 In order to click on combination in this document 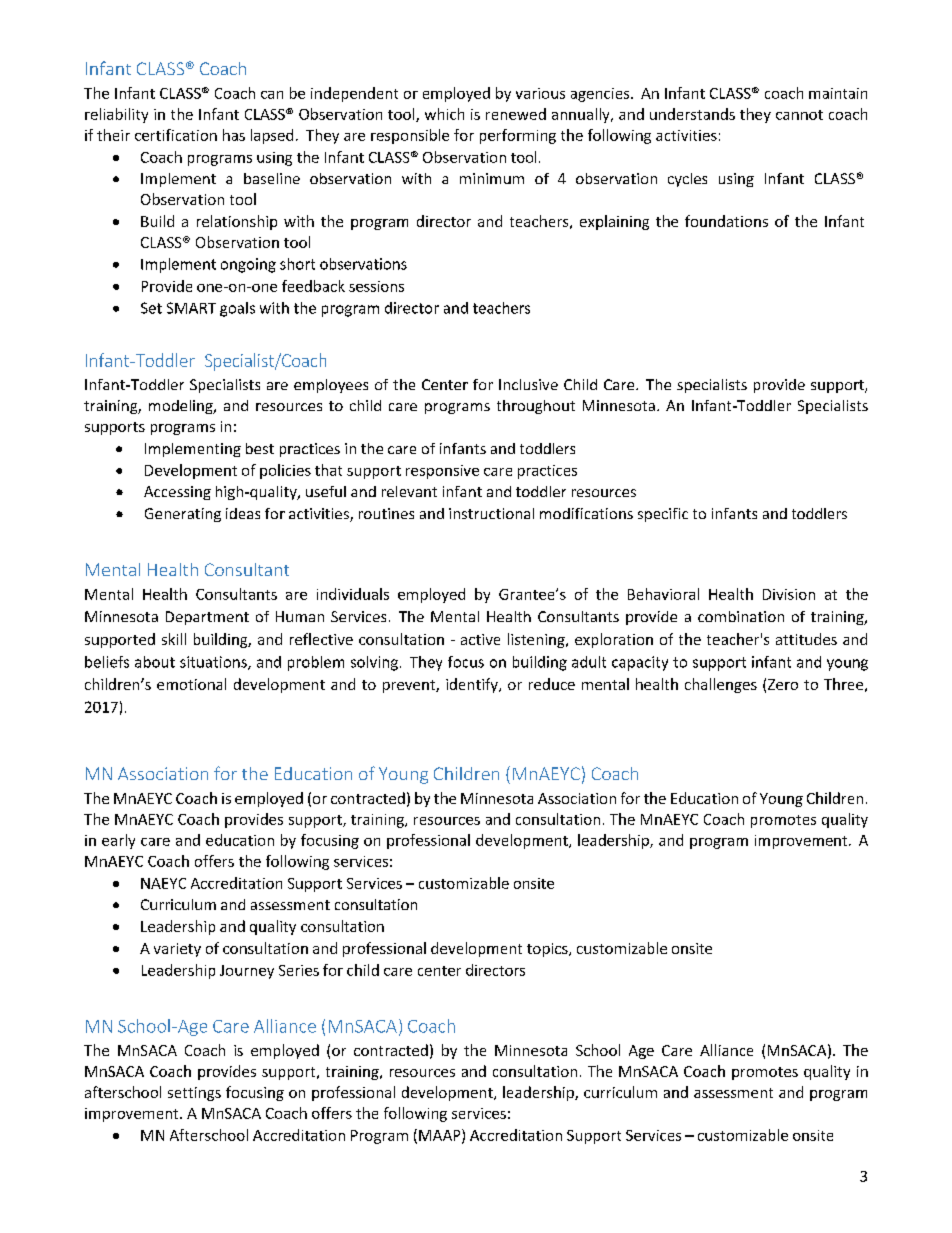, I will do `click(741, 616)`.
